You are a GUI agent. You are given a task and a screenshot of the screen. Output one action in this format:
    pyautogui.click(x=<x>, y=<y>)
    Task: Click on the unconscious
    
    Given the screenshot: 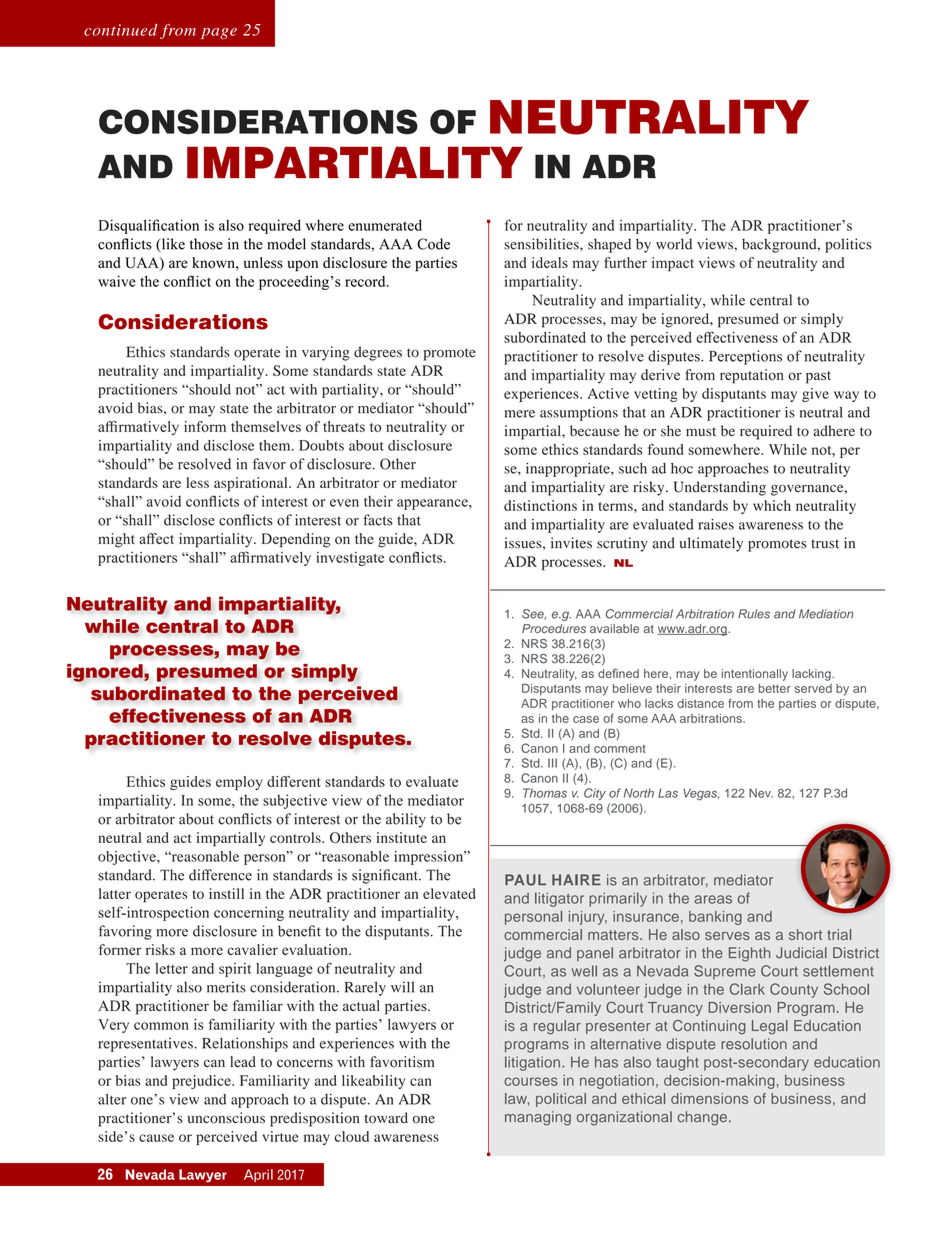 What is the action you would take?
    pyautogui.click(x=226, y=1118)
